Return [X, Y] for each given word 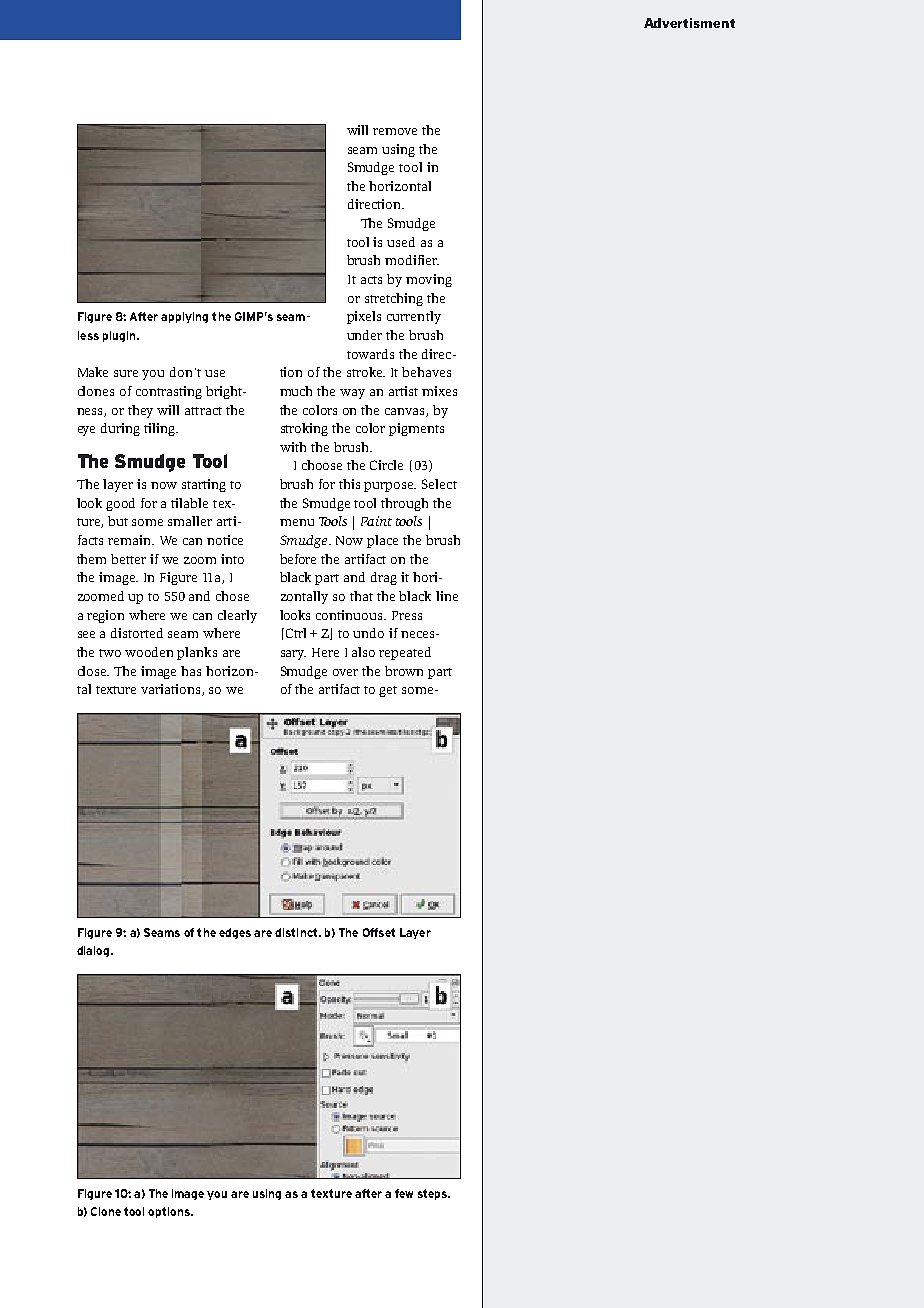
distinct [297, 932]
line [447, 596]
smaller [190, 521]
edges [235, 933]
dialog [94, 951]
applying [184, 317]
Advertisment [689, 23]
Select [439, 484]
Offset [379, 932]
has [191, 671]
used [401, 242]
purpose [390, 487]
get [388, 691]
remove [395, 131]
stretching [394, 299]
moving [429, 280]
